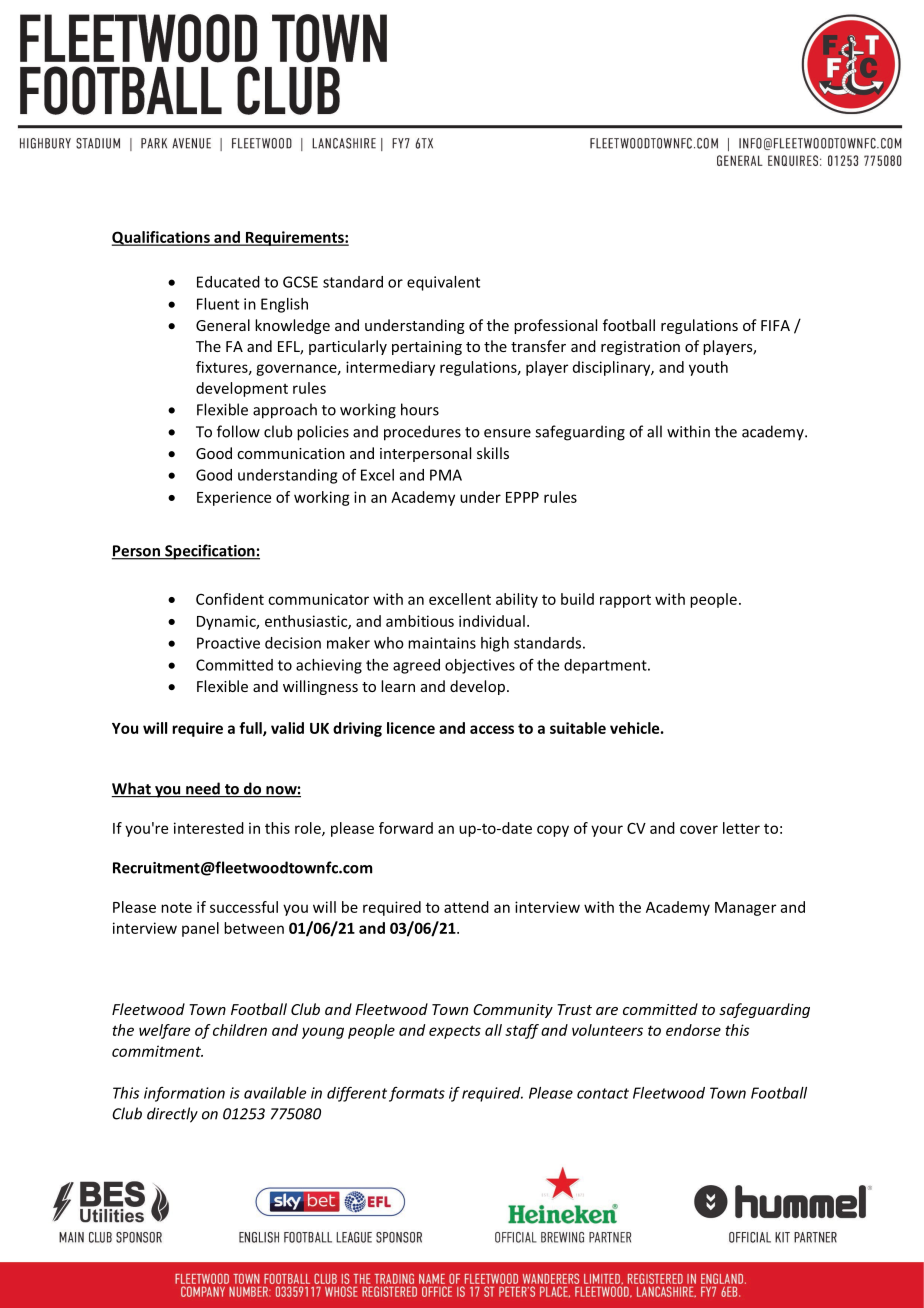  What do you see at coordinates (184, 1094) in the page?
I see `information` at bounding box center [184, 1094].
